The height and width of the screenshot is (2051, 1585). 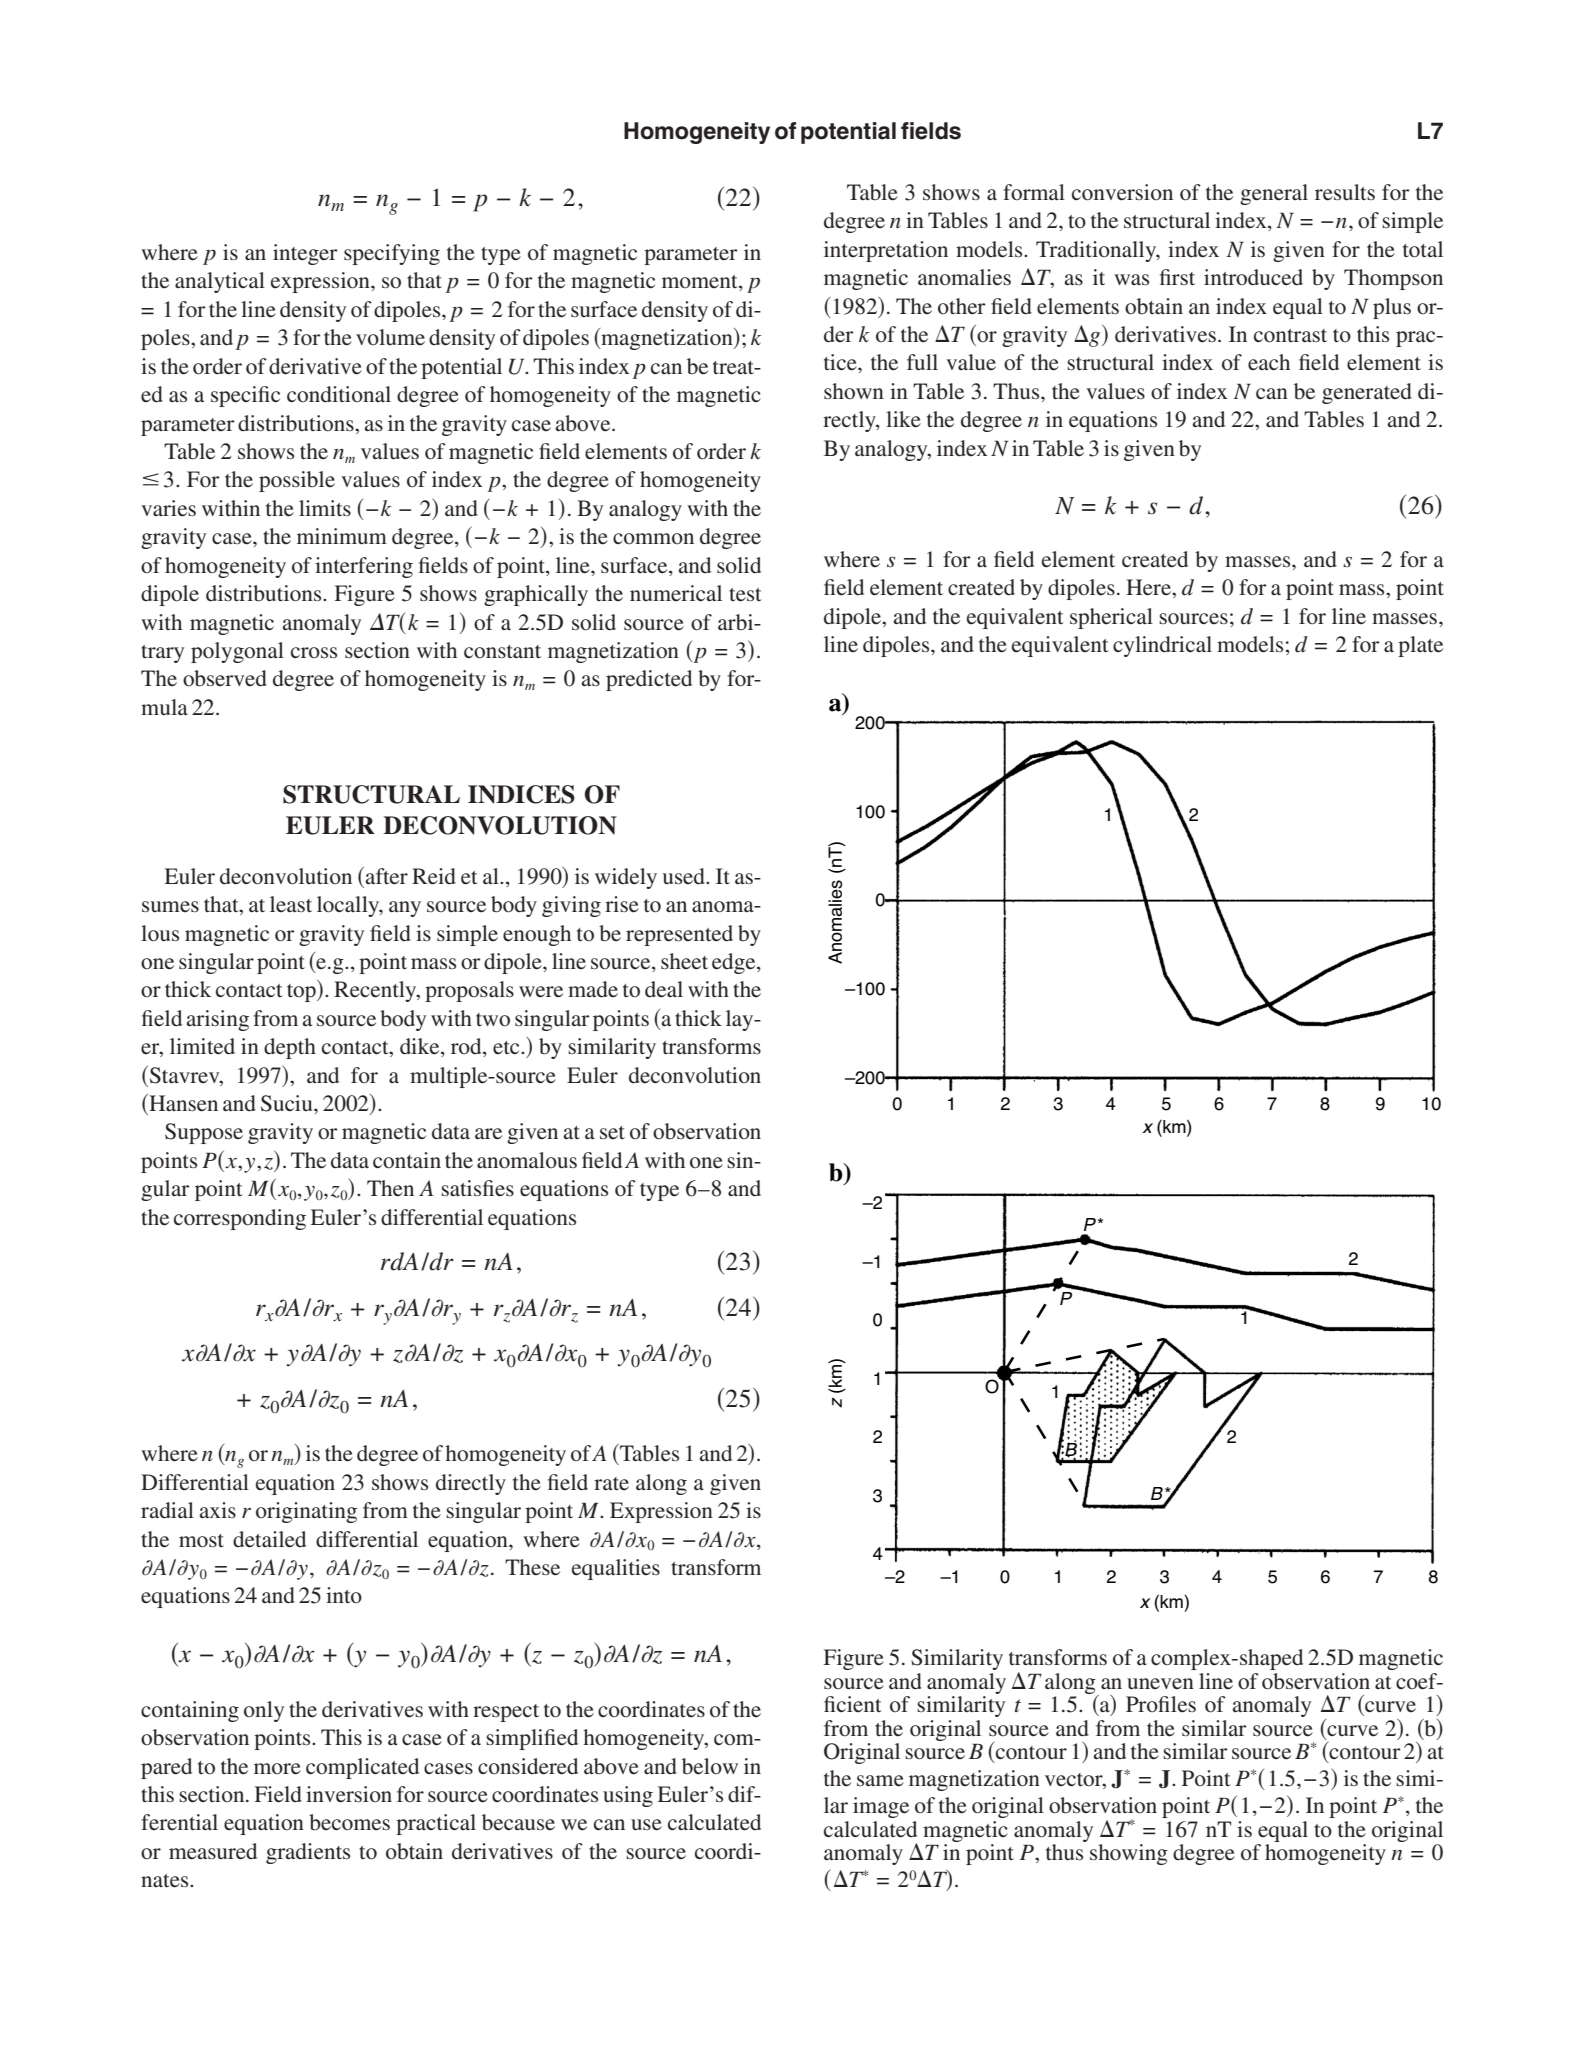 What do you see at coordinates (735, 963) in the screenshot?
I see `edge` at bounding box center [735, 963].
